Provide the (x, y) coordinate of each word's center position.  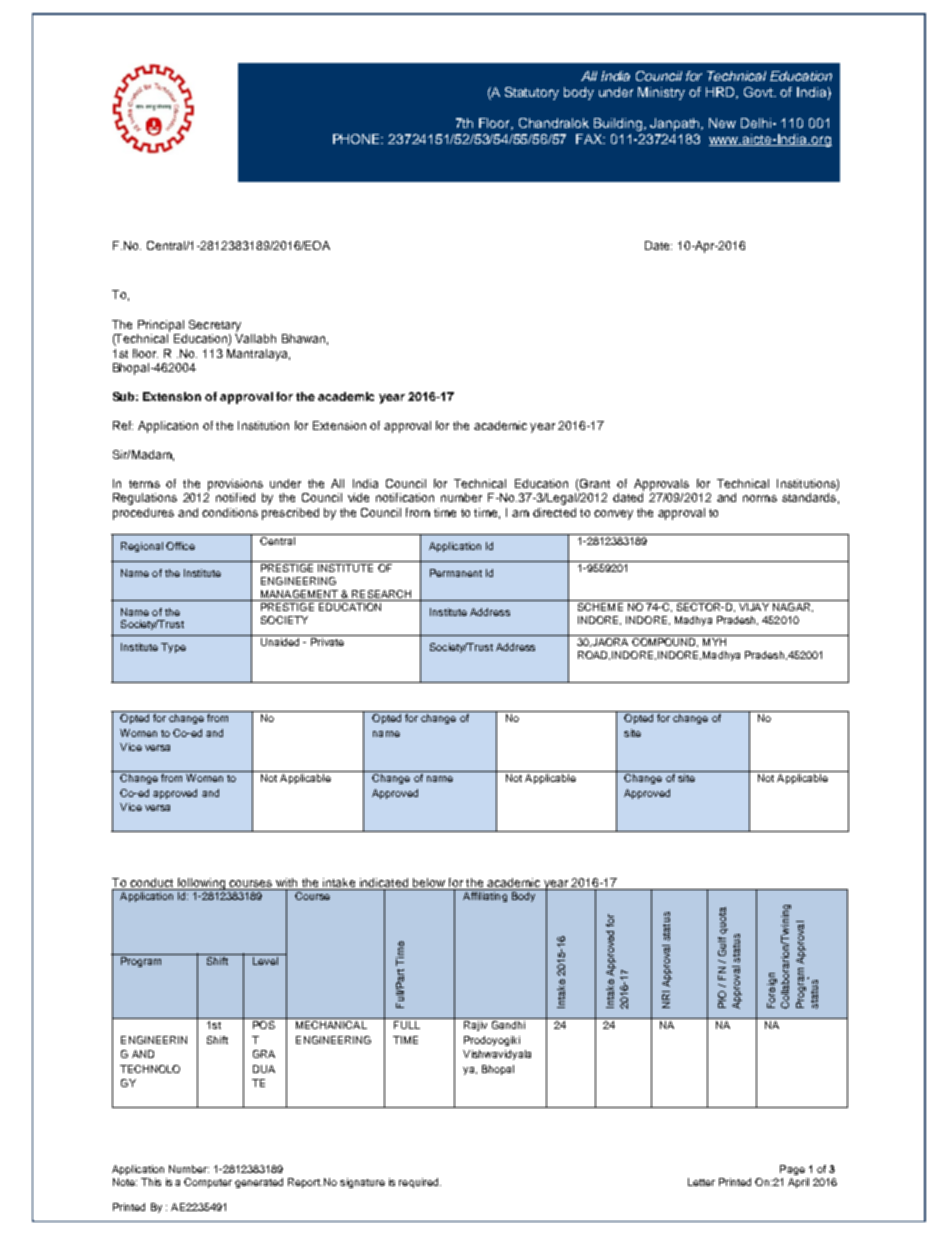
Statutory (532, 93)
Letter (701, 1182)
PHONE (358, 139)
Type (173, 648)
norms (760, 498)
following (201, 884)
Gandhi (508, 1025)
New (722, 123)
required (420, 1183)
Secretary (215, 326)
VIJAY (754, 607)
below (429, 882)
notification (405, 497)
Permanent (456, 573)
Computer (208, 1183)
